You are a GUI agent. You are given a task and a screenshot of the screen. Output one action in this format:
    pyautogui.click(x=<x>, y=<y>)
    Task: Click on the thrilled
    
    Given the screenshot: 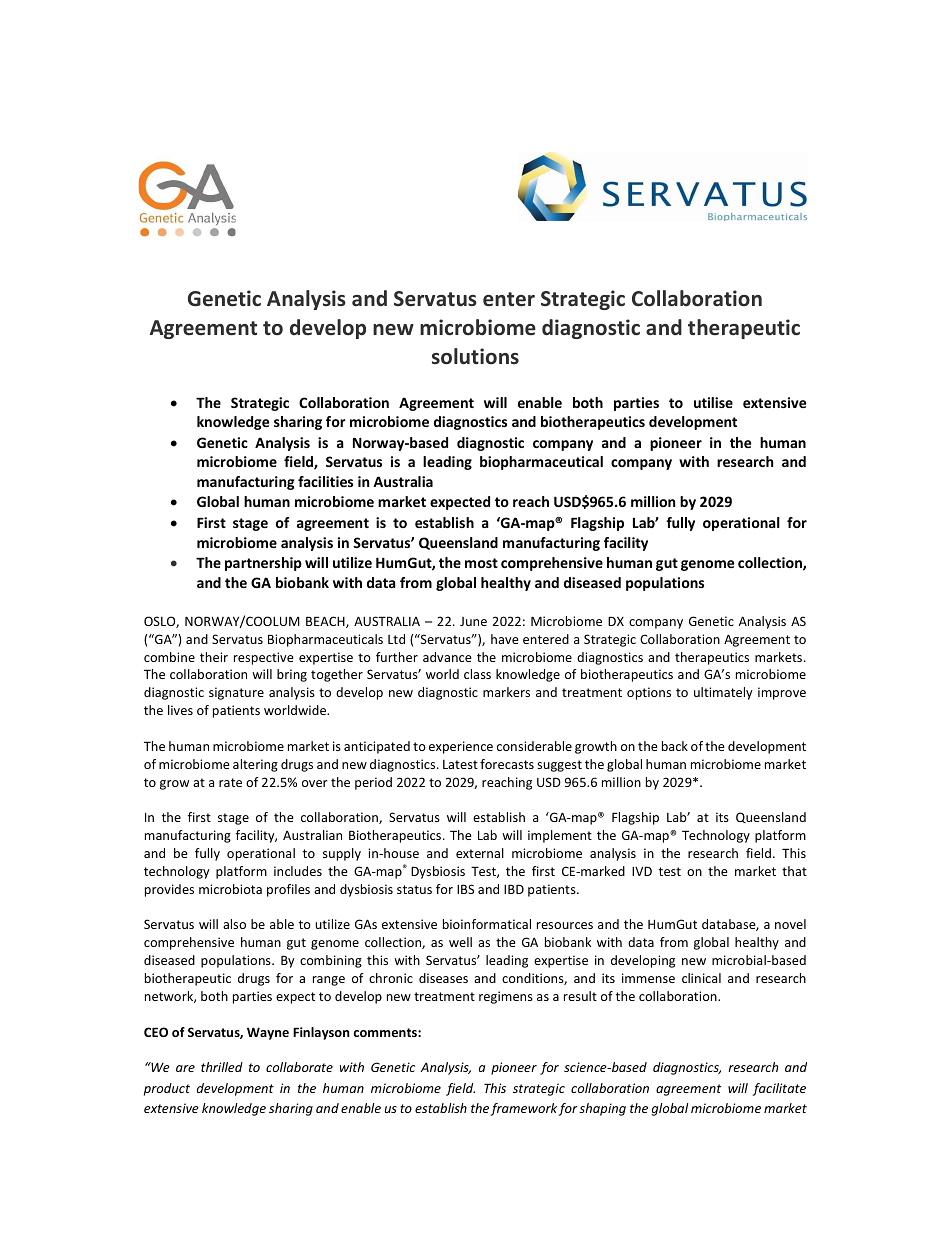 What is the action you would take?
    pyautogui.click(x=222, y=1067)
